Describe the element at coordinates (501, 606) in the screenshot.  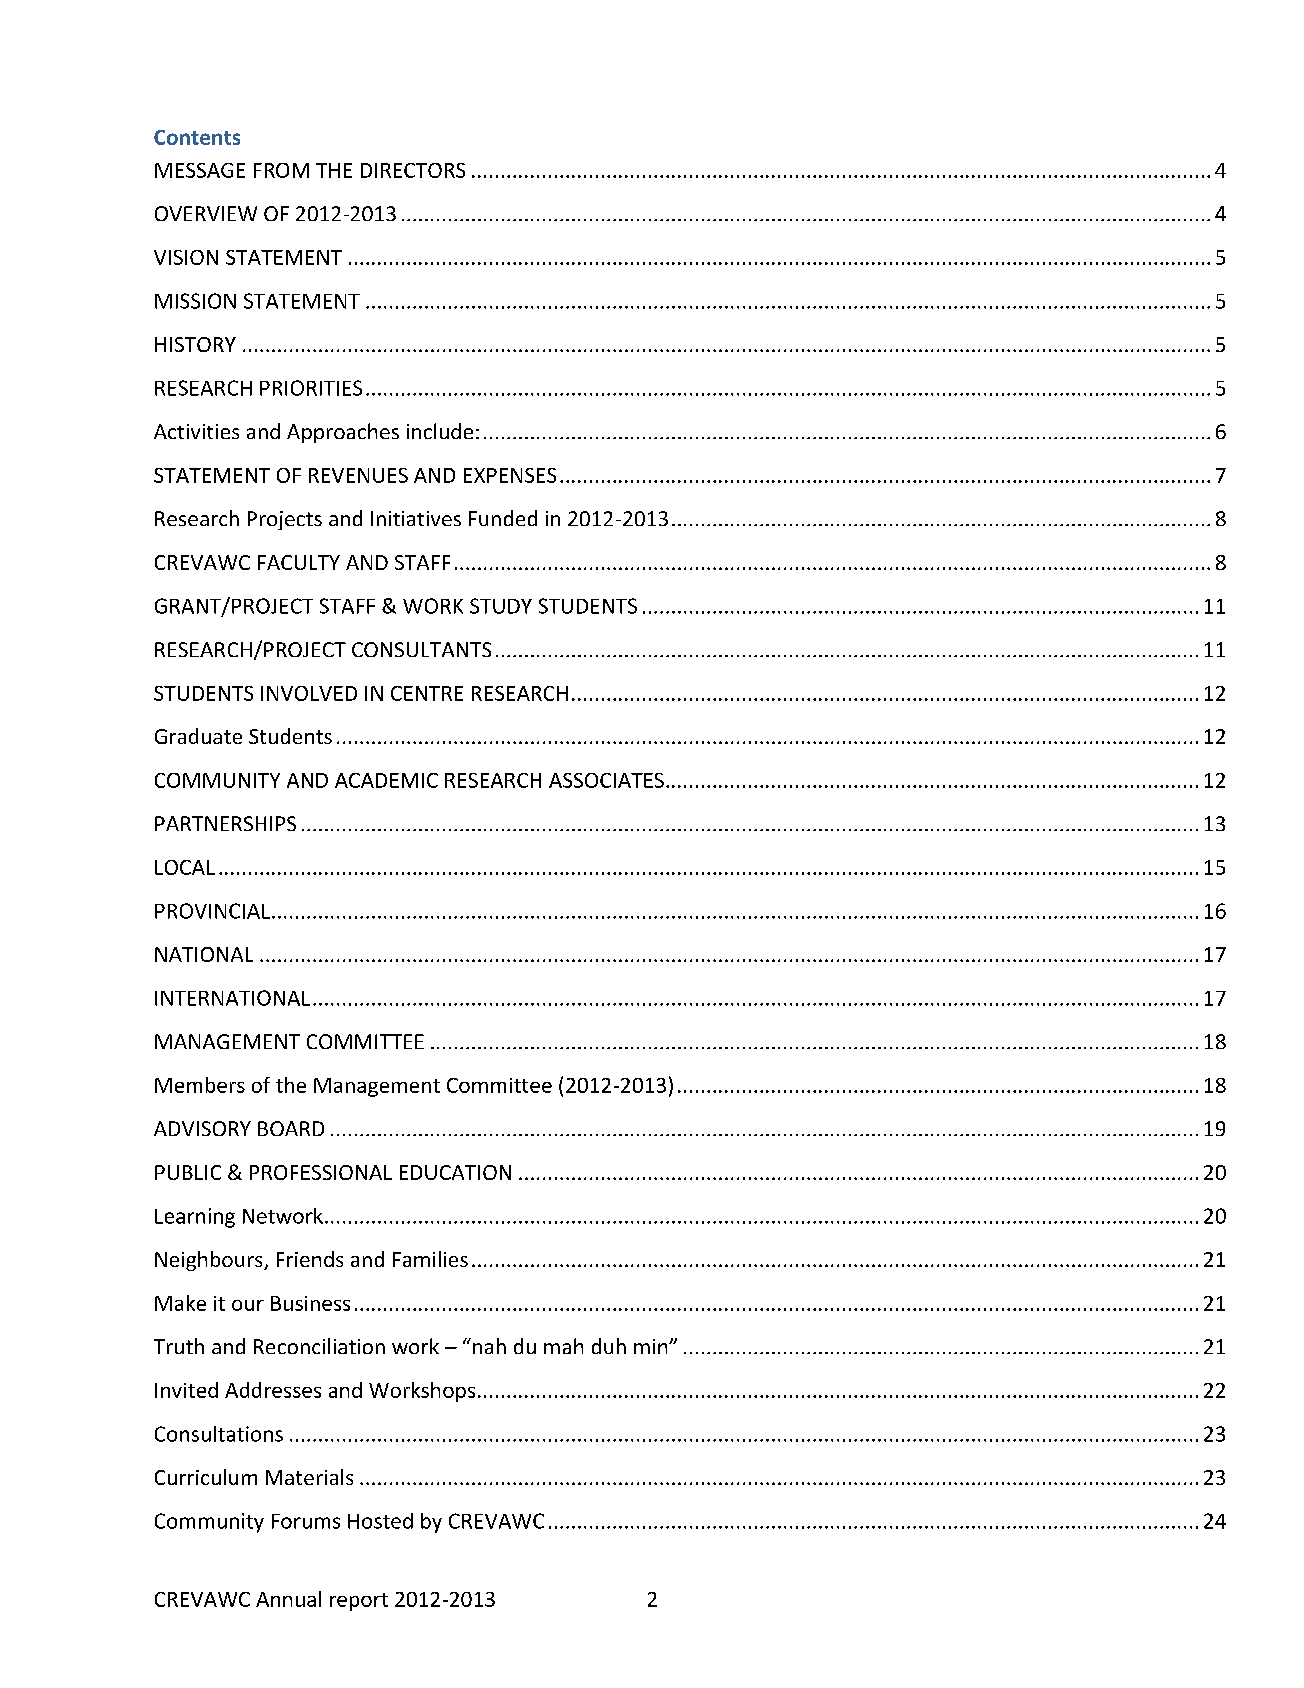
I see `STUDY` at that location.
